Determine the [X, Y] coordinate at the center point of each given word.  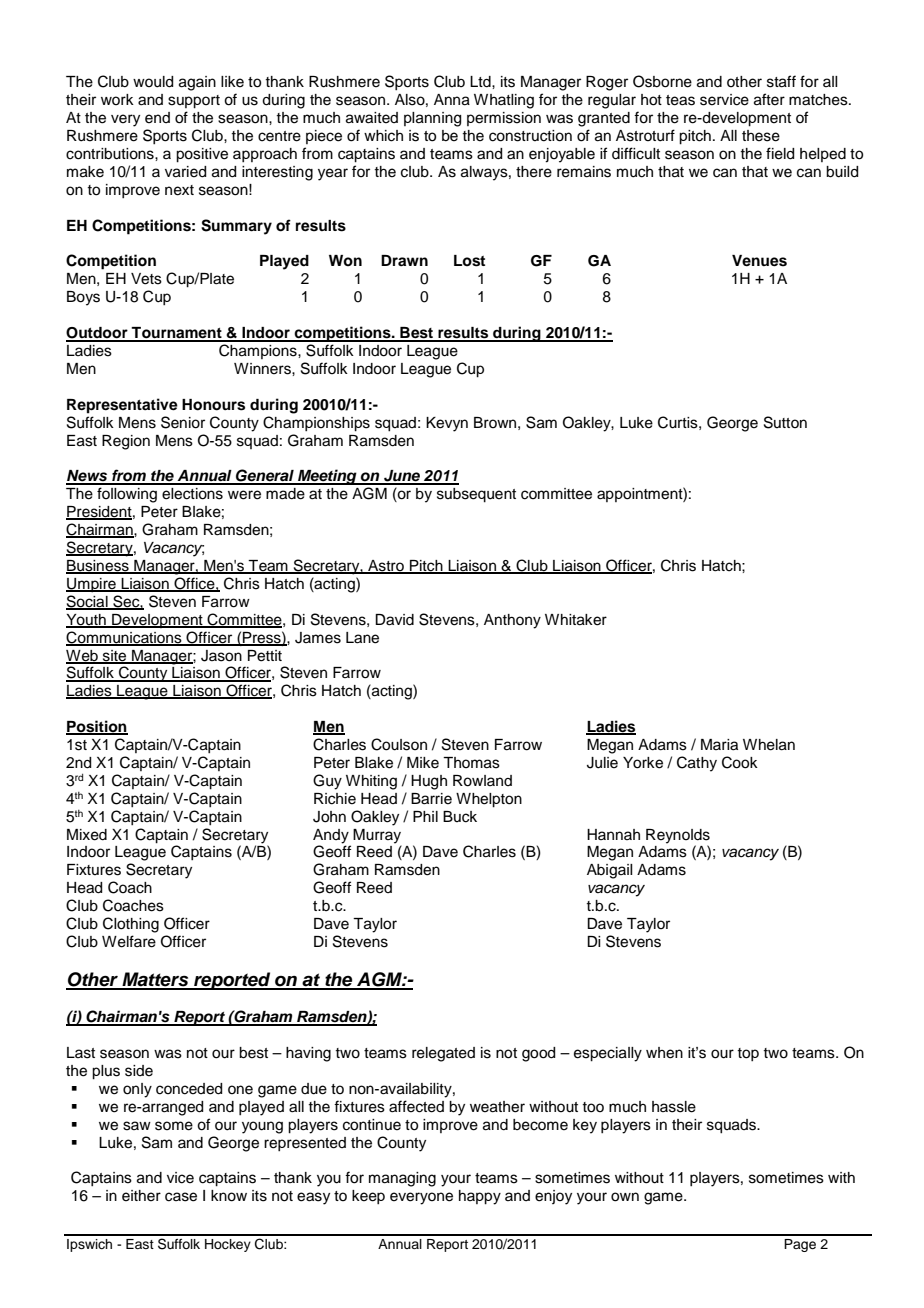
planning [432, 119]
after [769, 99]
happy [480, 1197]
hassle [674, 1107]
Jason [221, 656]
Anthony [512, 621]
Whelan [769, 745]
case [181, 1197]
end [157, 118]
